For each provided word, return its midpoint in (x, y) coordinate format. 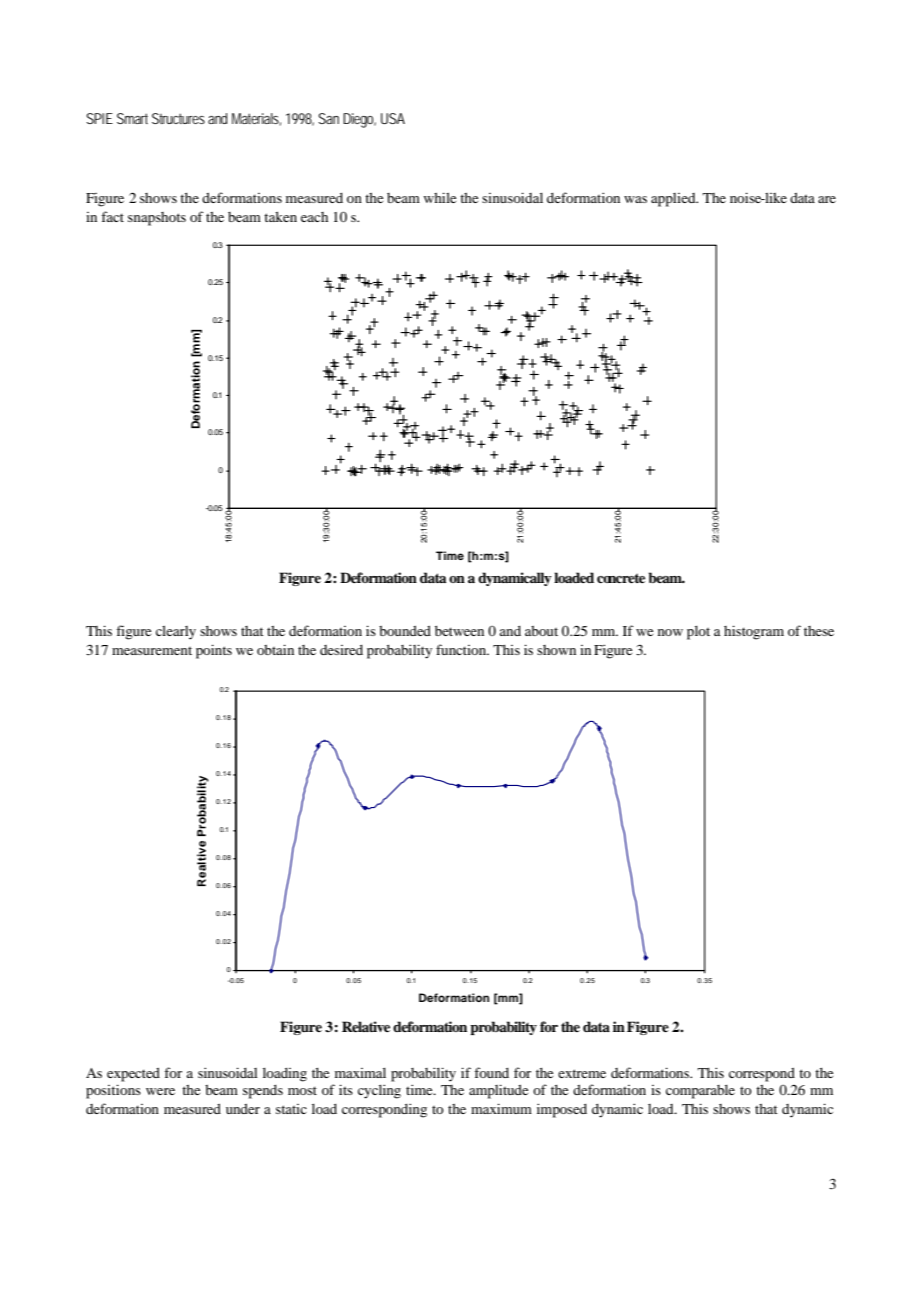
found (491, 1072)
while (439, 197)
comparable (700, 1092)
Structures (178, 118)
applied (674, 200)
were (160, 1091)
